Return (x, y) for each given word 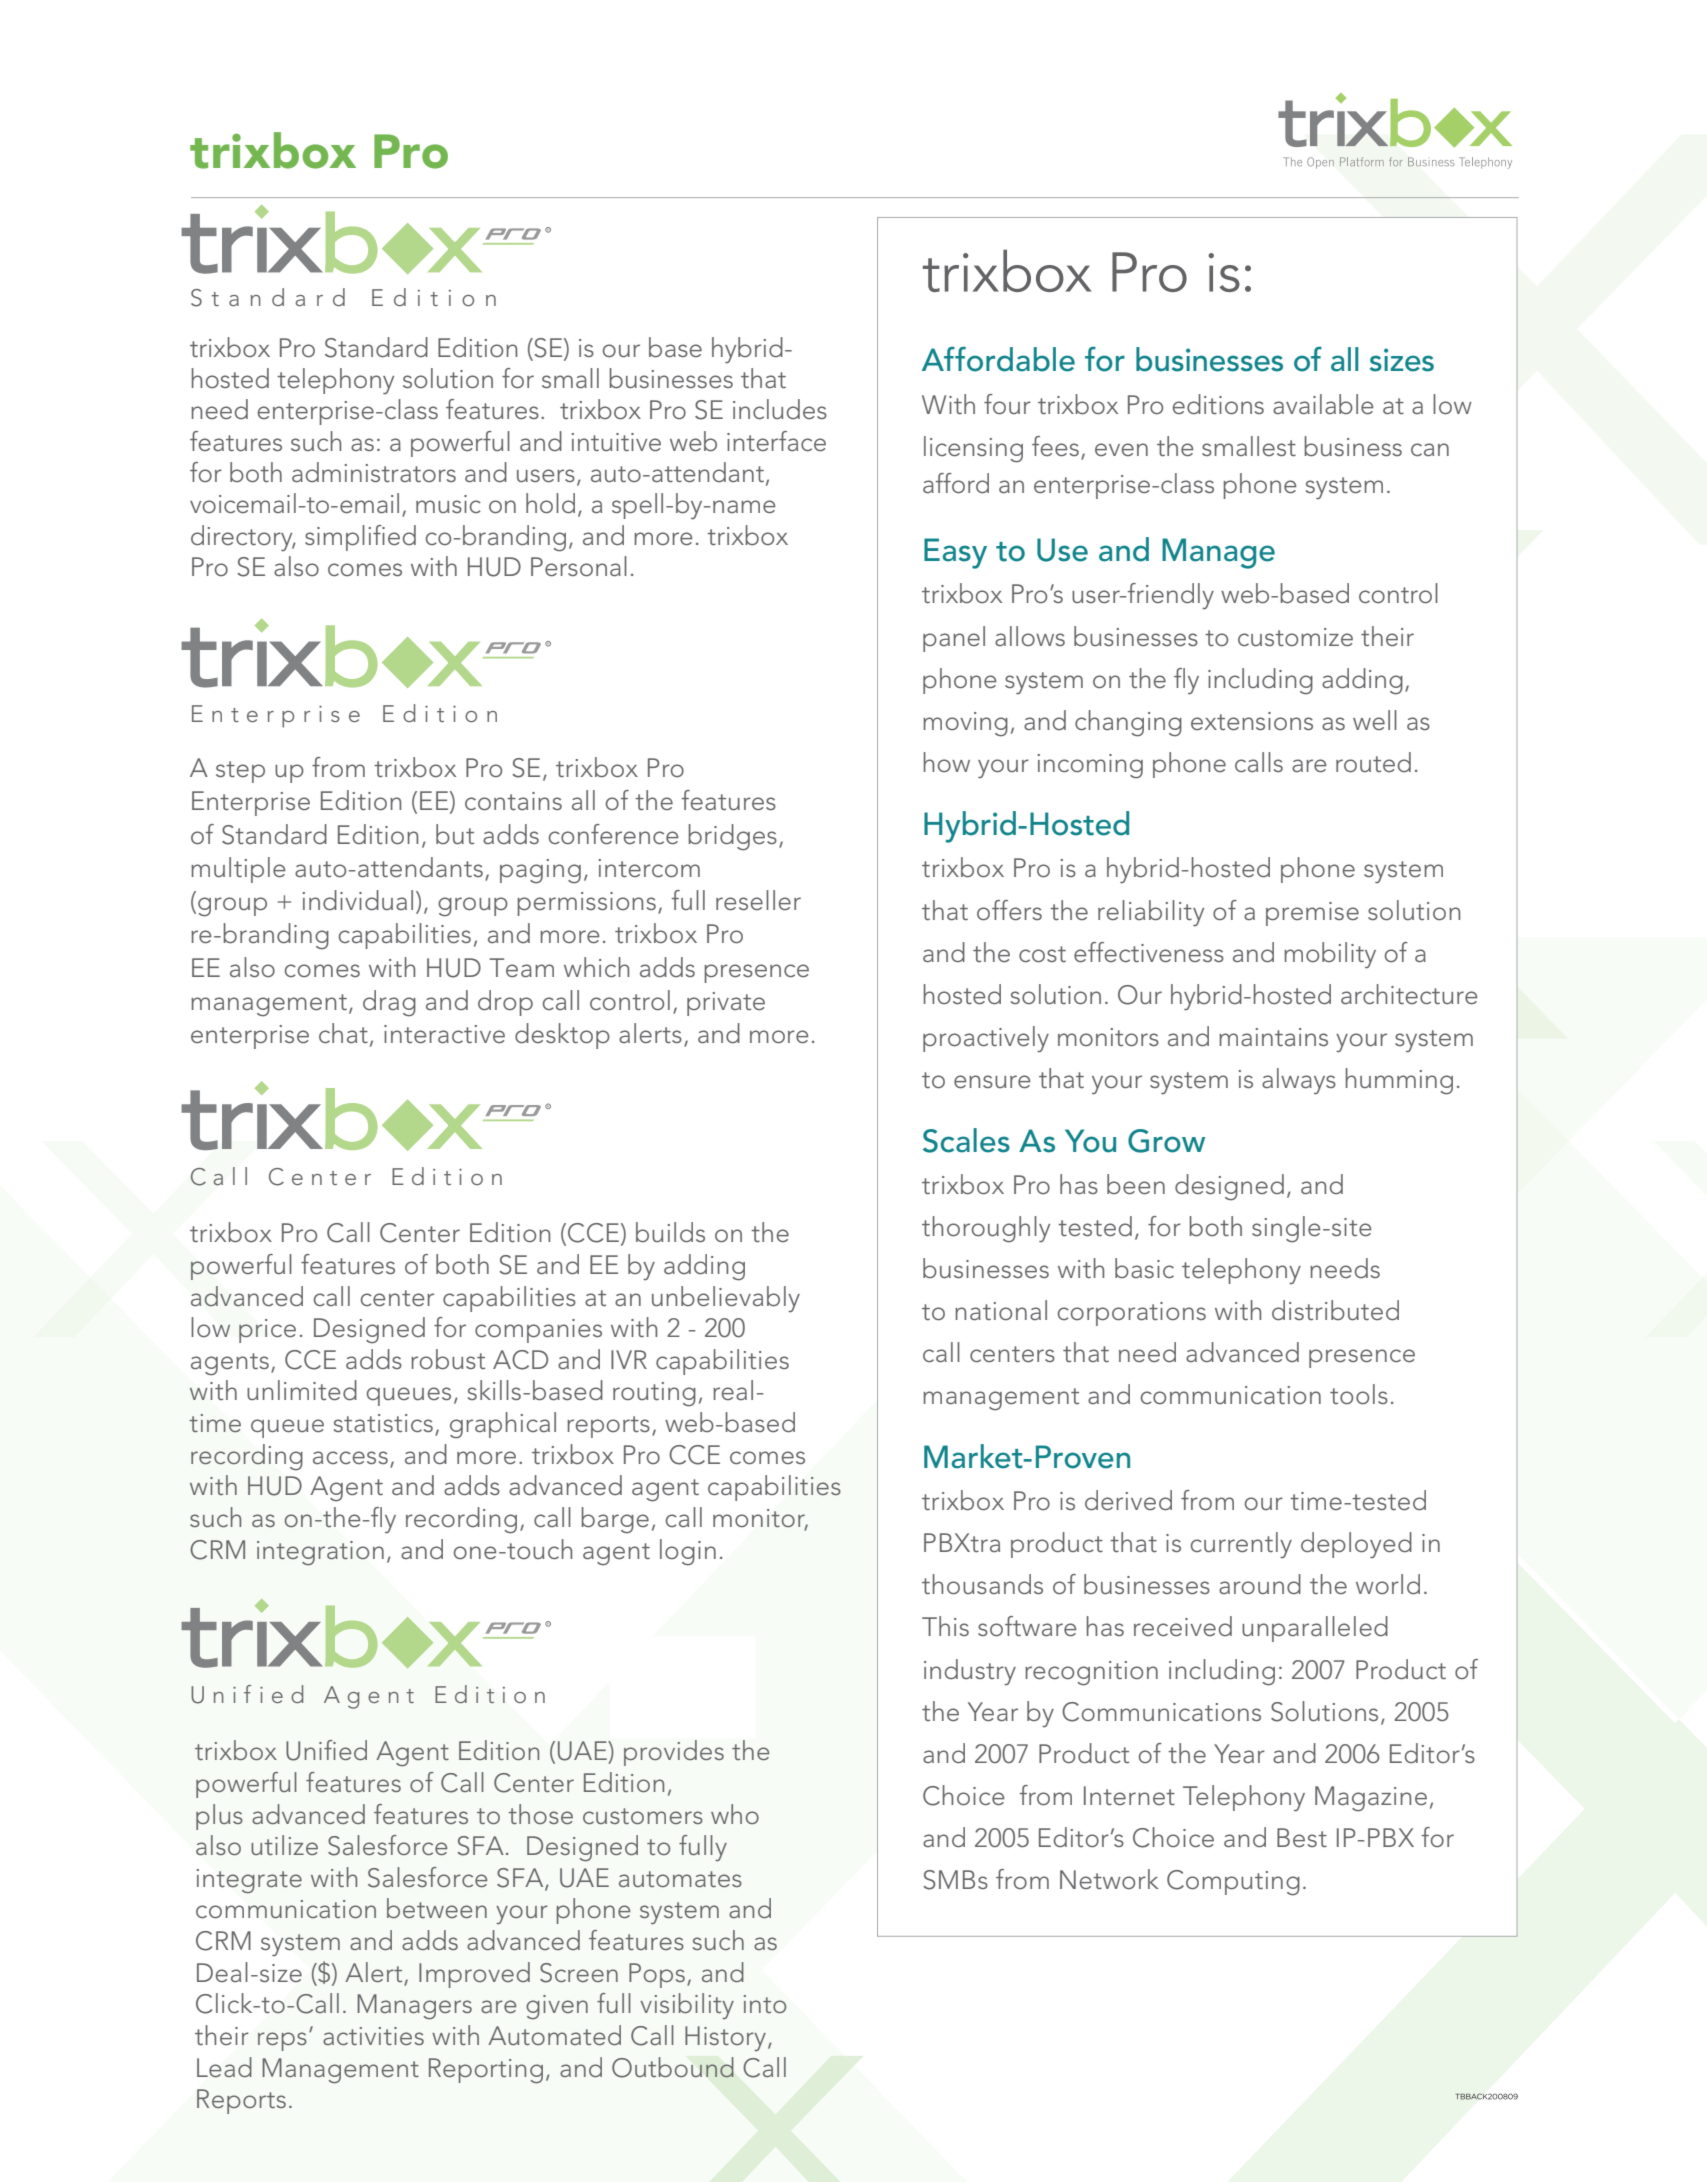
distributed (1335, 1310)
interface (776, 441)
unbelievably (726, 1299)
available (1323, 404)
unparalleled (1315, 1629)
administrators (374, 472)
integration (320, 1553)
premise (1312, 914)
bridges (732, 837)
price (267, 1331)
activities (373, 2036)
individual (358, 900)
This (945, 1626)
